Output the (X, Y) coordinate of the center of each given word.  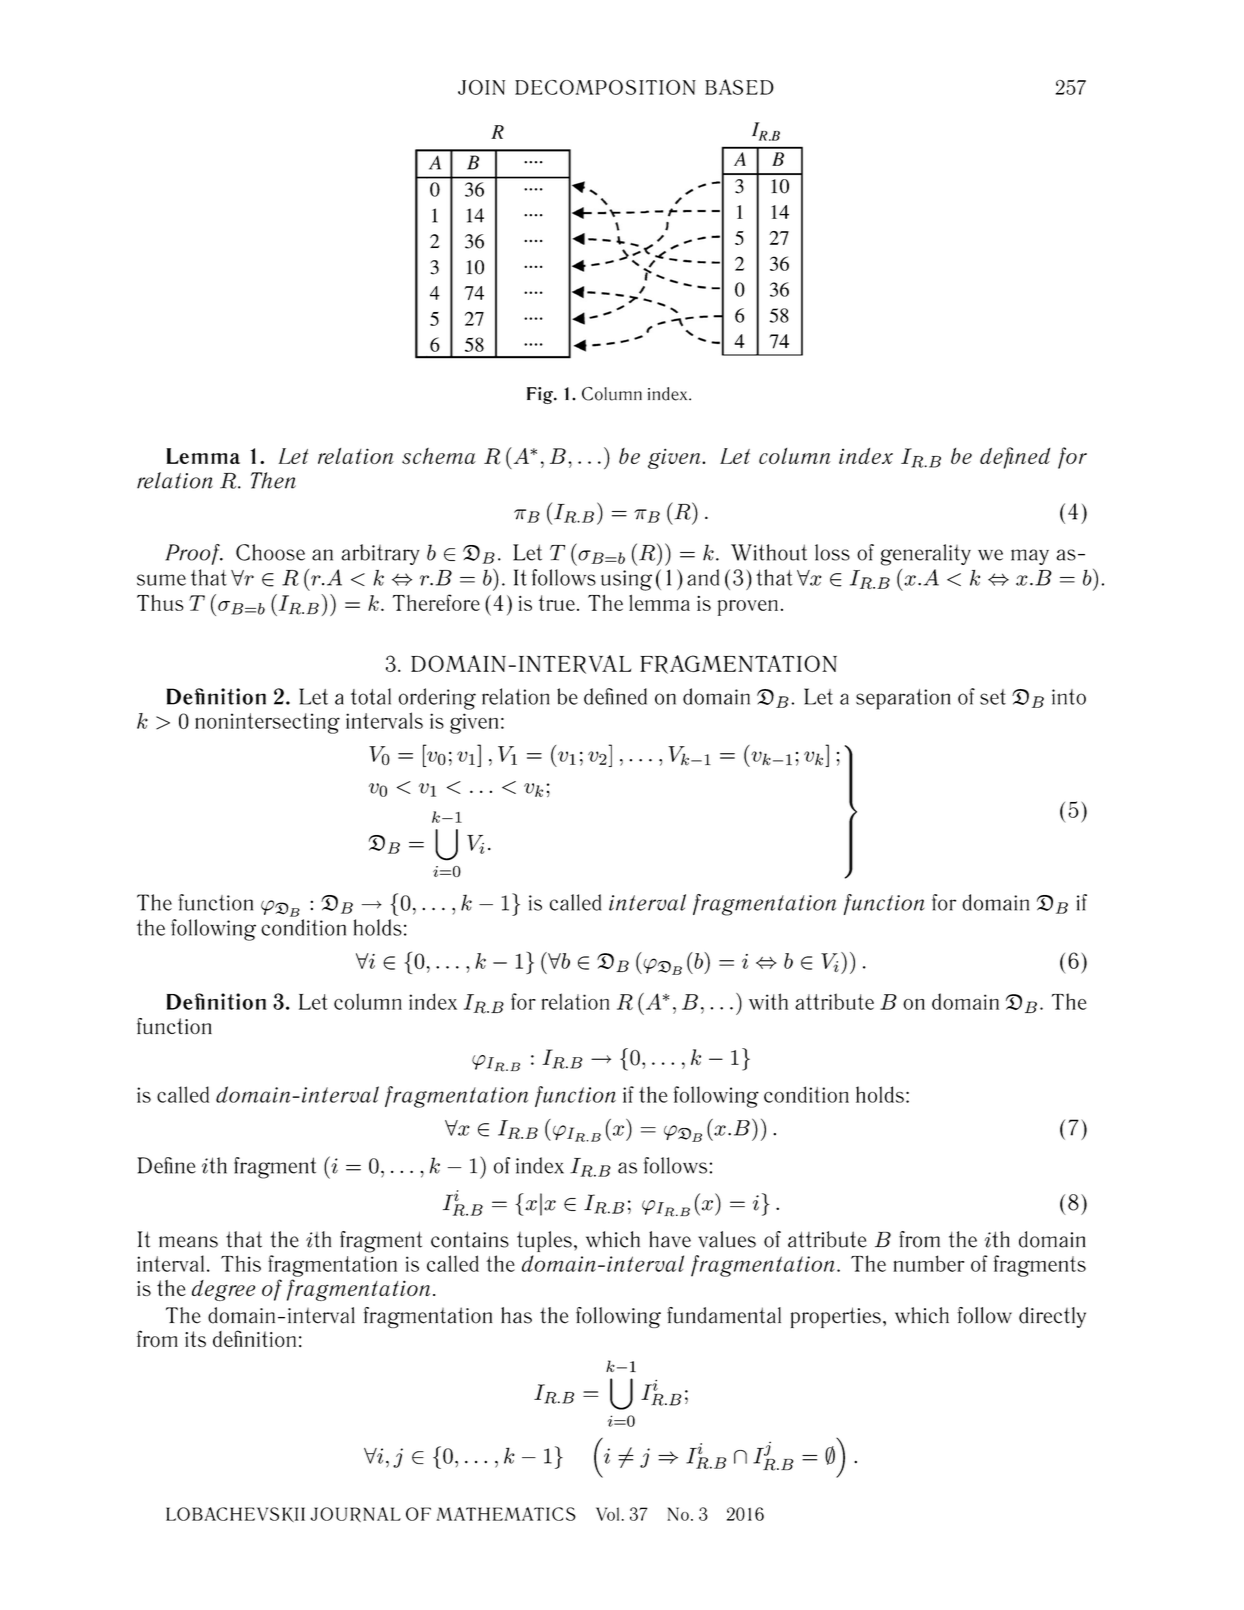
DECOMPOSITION (605, 87)
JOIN (481, 87)
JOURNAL (355, 1514)
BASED (739, 87)
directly (1052, 1317)
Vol (607, 1514)
